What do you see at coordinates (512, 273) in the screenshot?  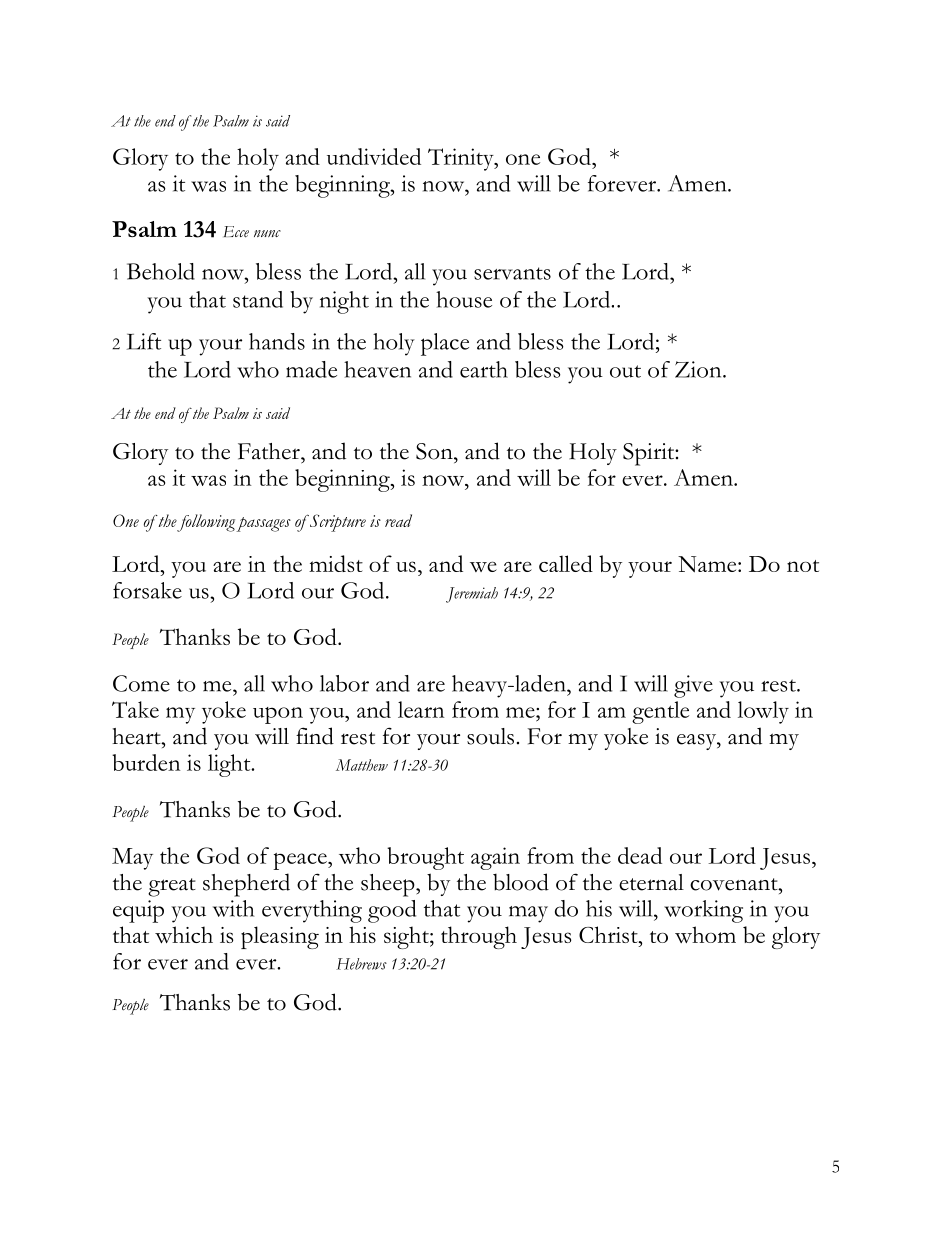 I see `servants` at bounding box center [512, 273].
